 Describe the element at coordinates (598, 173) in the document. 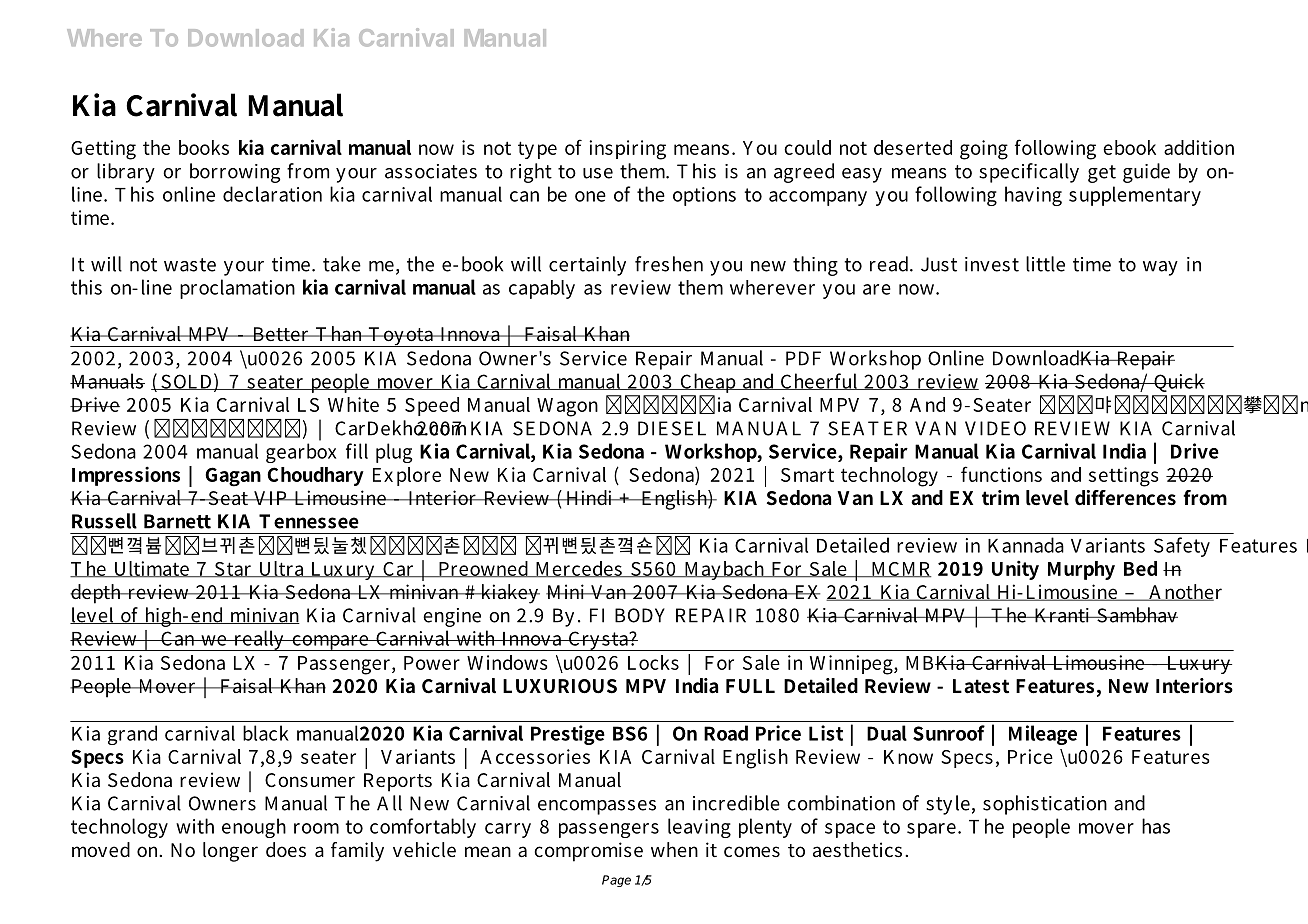

I see `use` at that location.
